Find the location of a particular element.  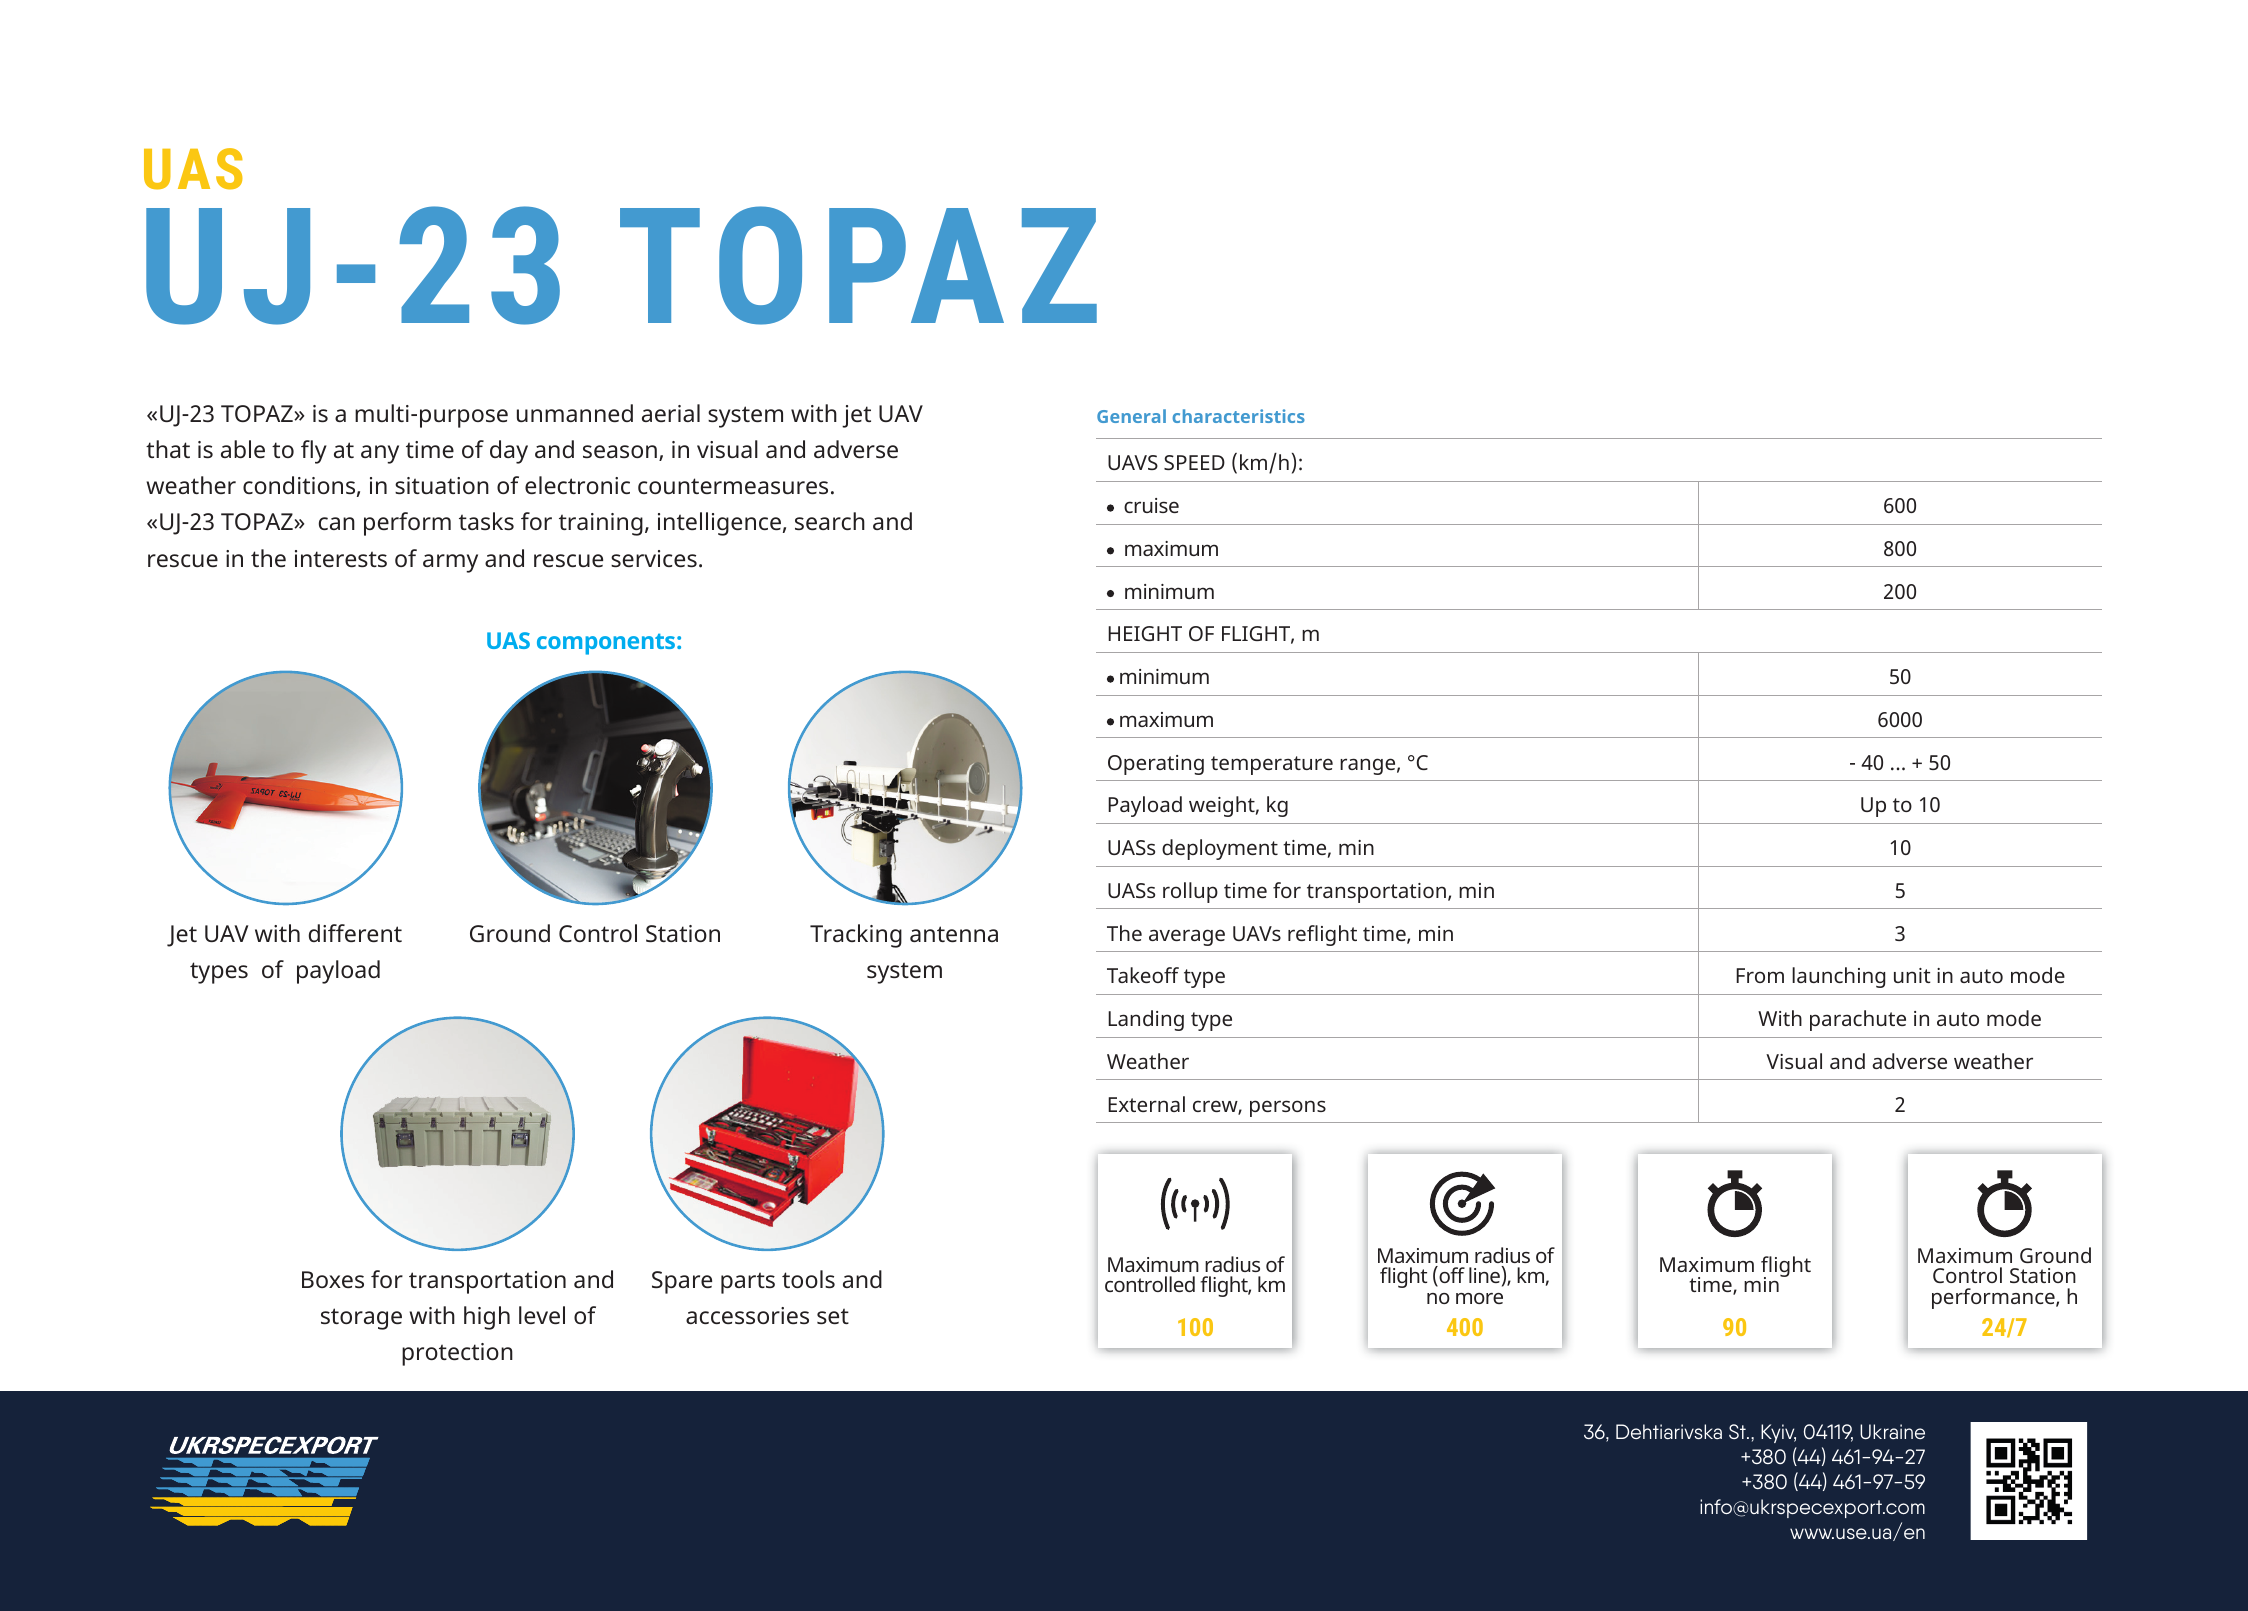

different is located at coordinates (355, 933).
